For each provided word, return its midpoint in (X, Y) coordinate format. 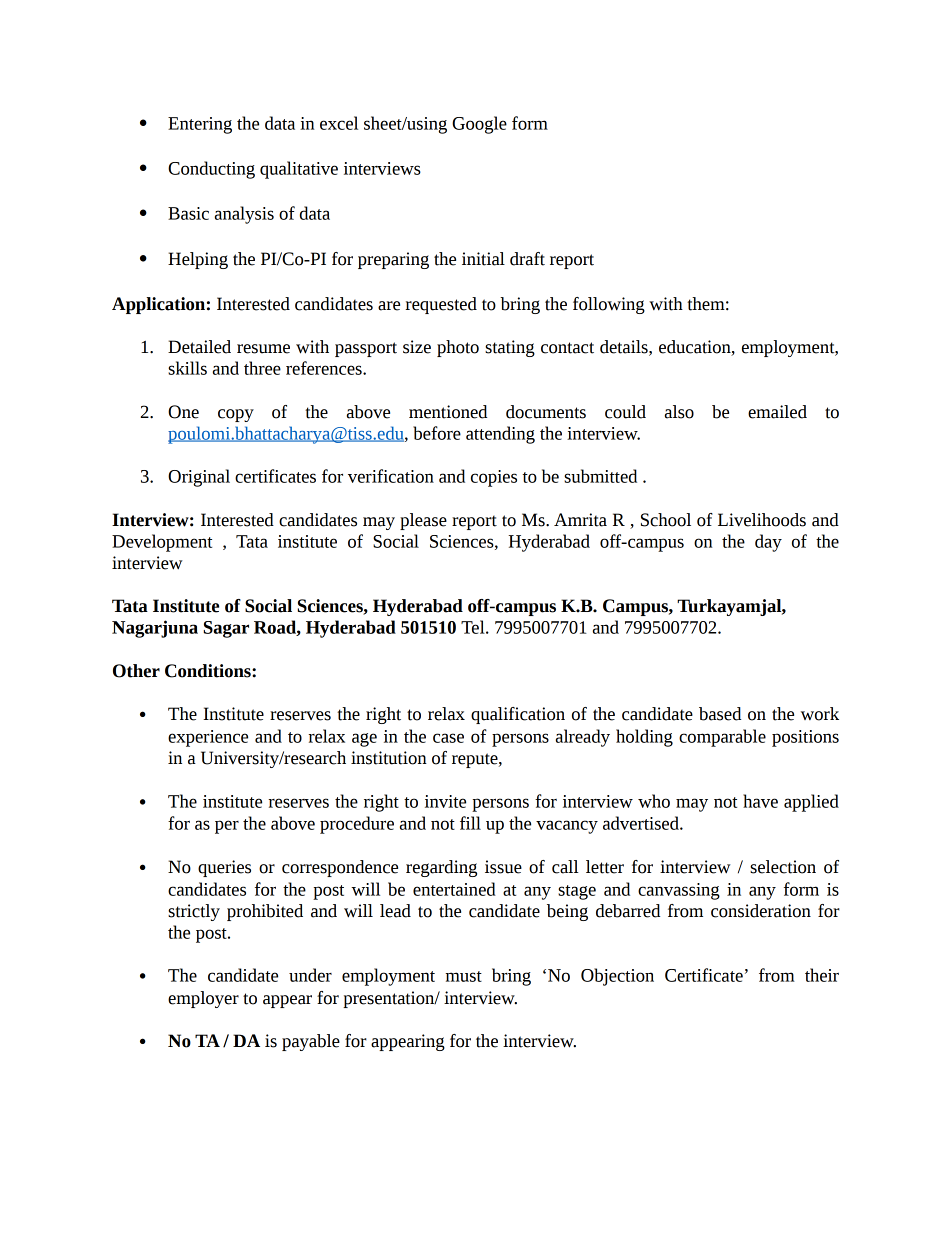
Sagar (226, 629)
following (609, 305)
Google (479, 125)
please (423, 521)
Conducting (211, 170)
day (768, 543)
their (822, 975)
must (464, 976)
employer (203, 999)
